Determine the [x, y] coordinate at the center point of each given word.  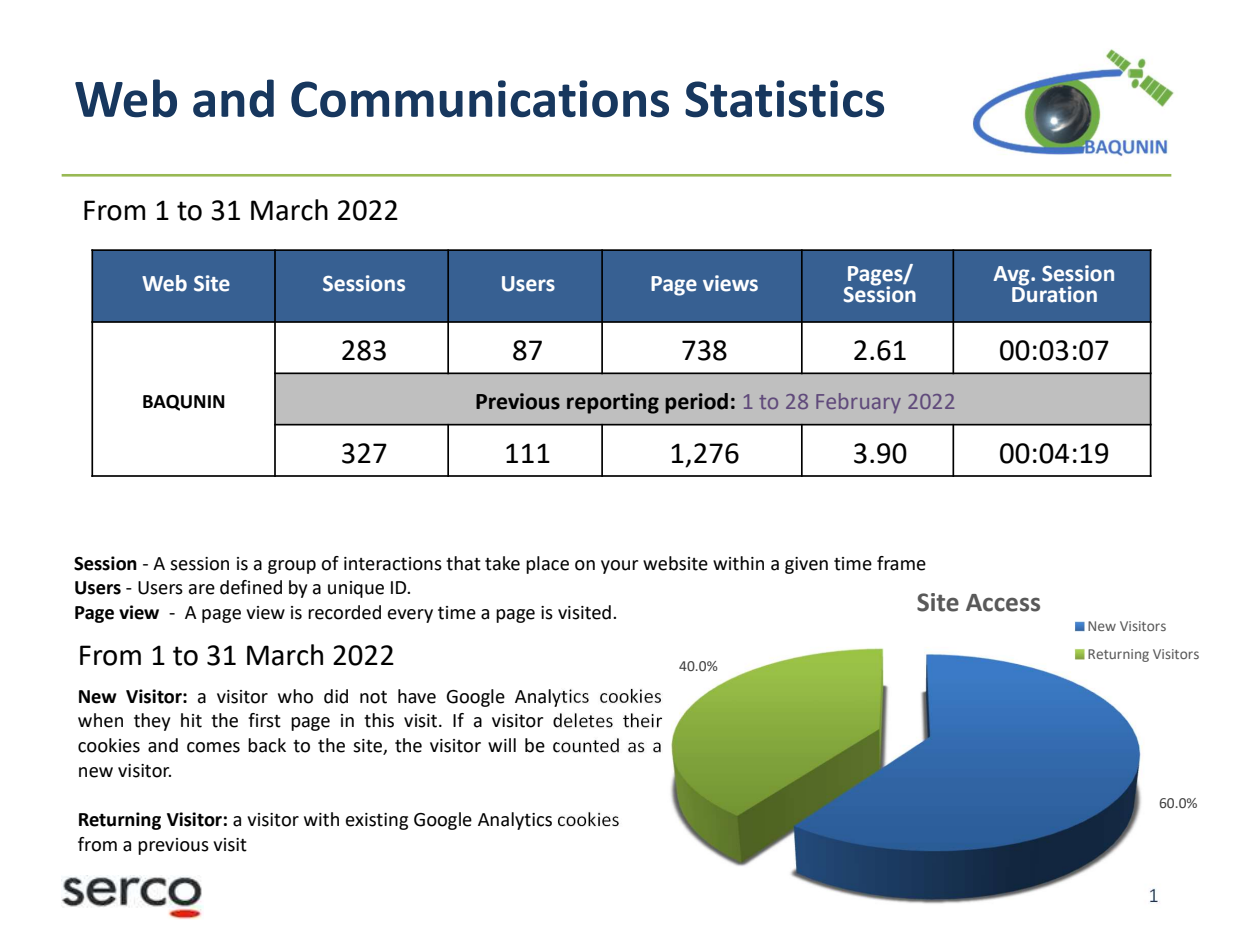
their [642, 720]
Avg [1012, 277]
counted [586, 745]
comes [213, 747]
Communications [480, 99]
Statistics [784, 99]
